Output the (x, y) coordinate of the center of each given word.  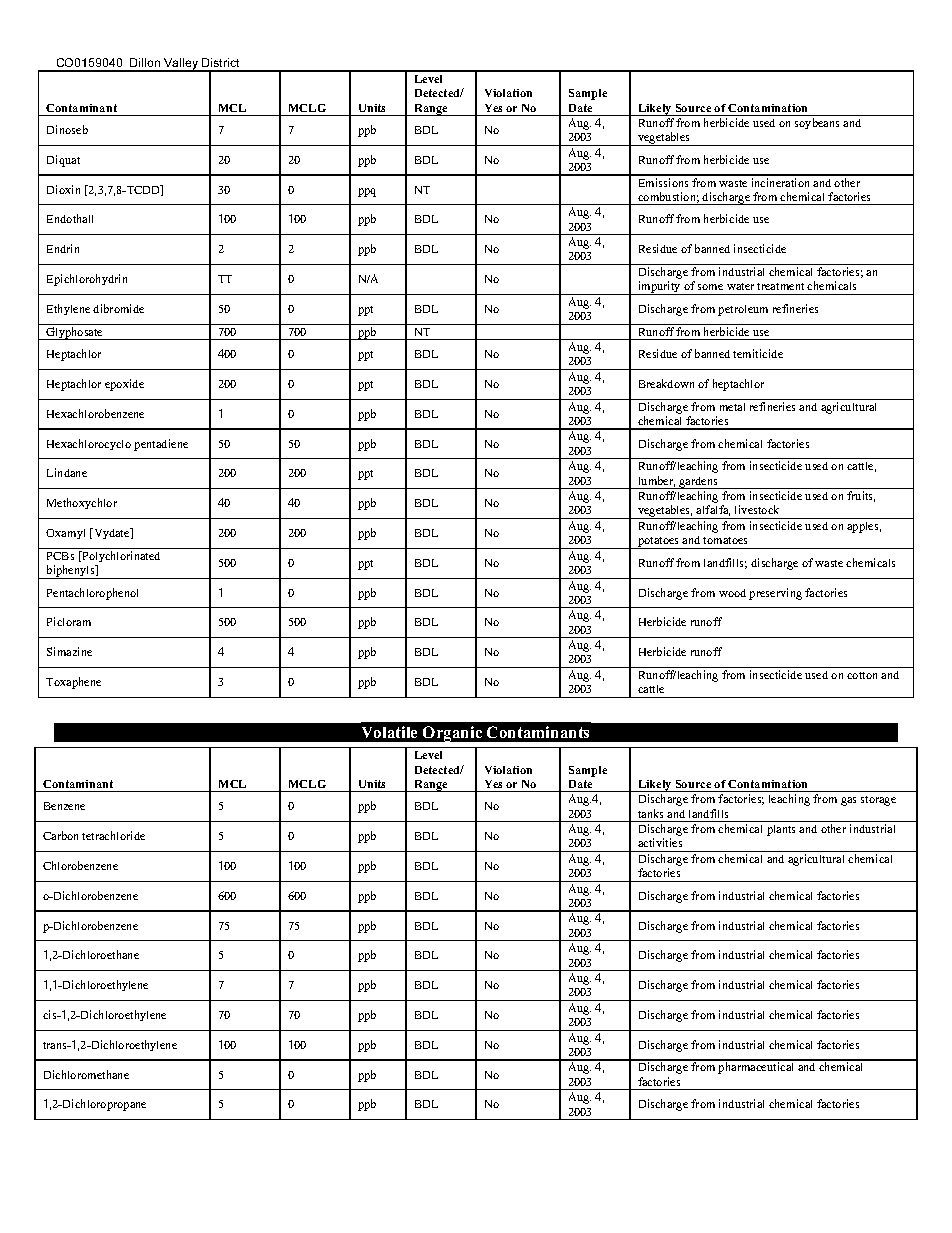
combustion (668, 197)
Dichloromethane (86, 1074)
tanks (650, 813)
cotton (862, 675)
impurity (659, 288)
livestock (757, 509)
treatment (780, 286)
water (740, 286)
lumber (657, 481)
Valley (181, 65)
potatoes (659, 543)
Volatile (389, 732)
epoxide (124, 385)
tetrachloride (113, 835)
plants (781, 830)
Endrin (63, 248)
